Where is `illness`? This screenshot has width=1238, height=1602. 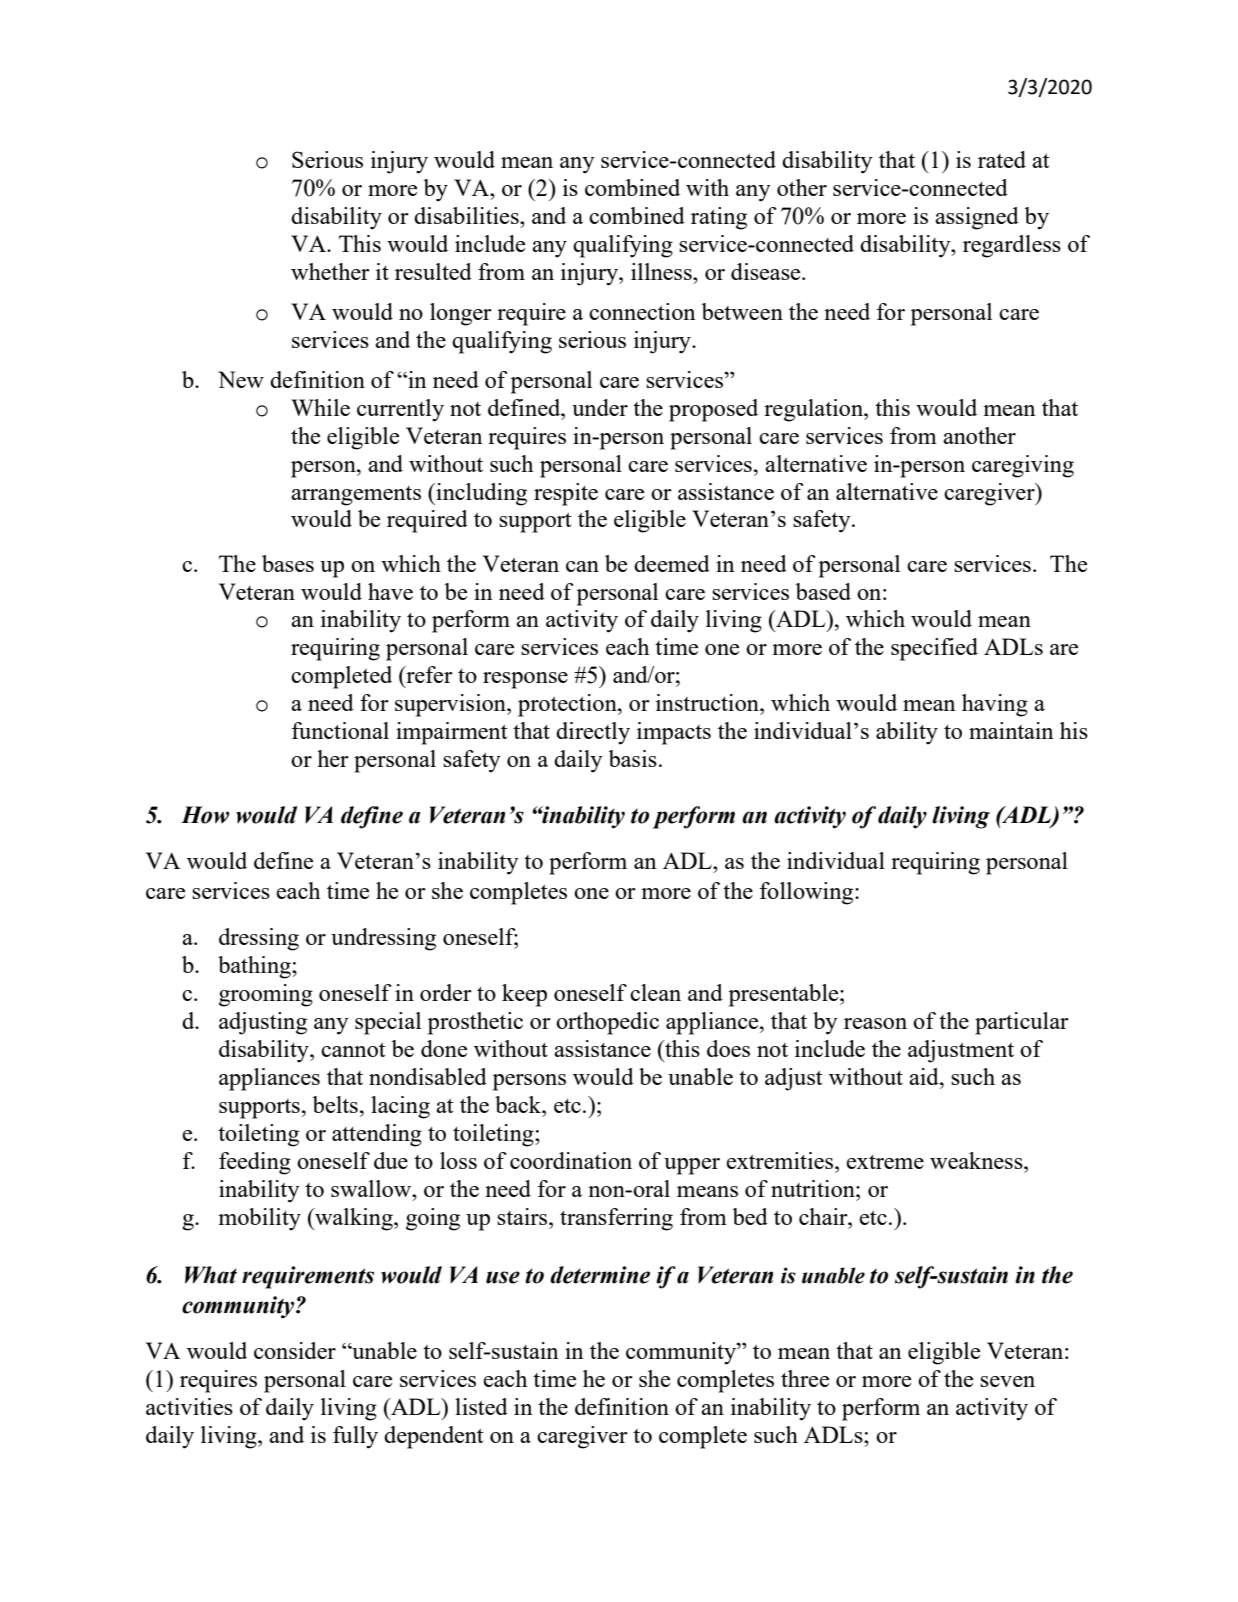 illness is located at coordinates (662, 271).
